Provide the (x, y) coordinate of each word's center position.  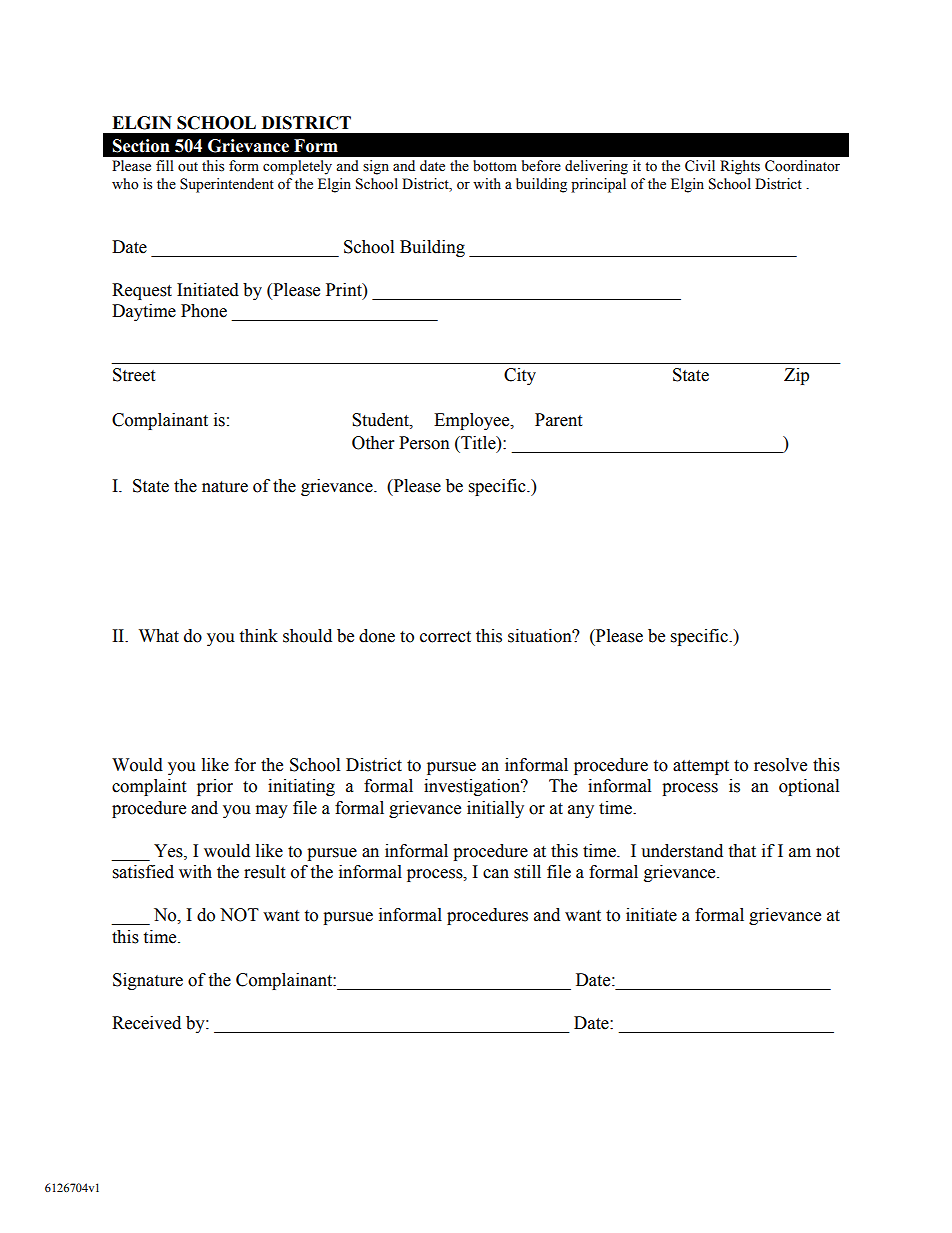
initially (495, 809)
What (159, 636)
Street (134, 375)
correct (445, 637)
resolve (780, 765)
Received (146, 1023)
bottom (495, 166)
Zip (796, 376)
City (520, 376)
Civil (700, 166)
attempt (701, 767)
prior (215, 787)
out (188, 167)
